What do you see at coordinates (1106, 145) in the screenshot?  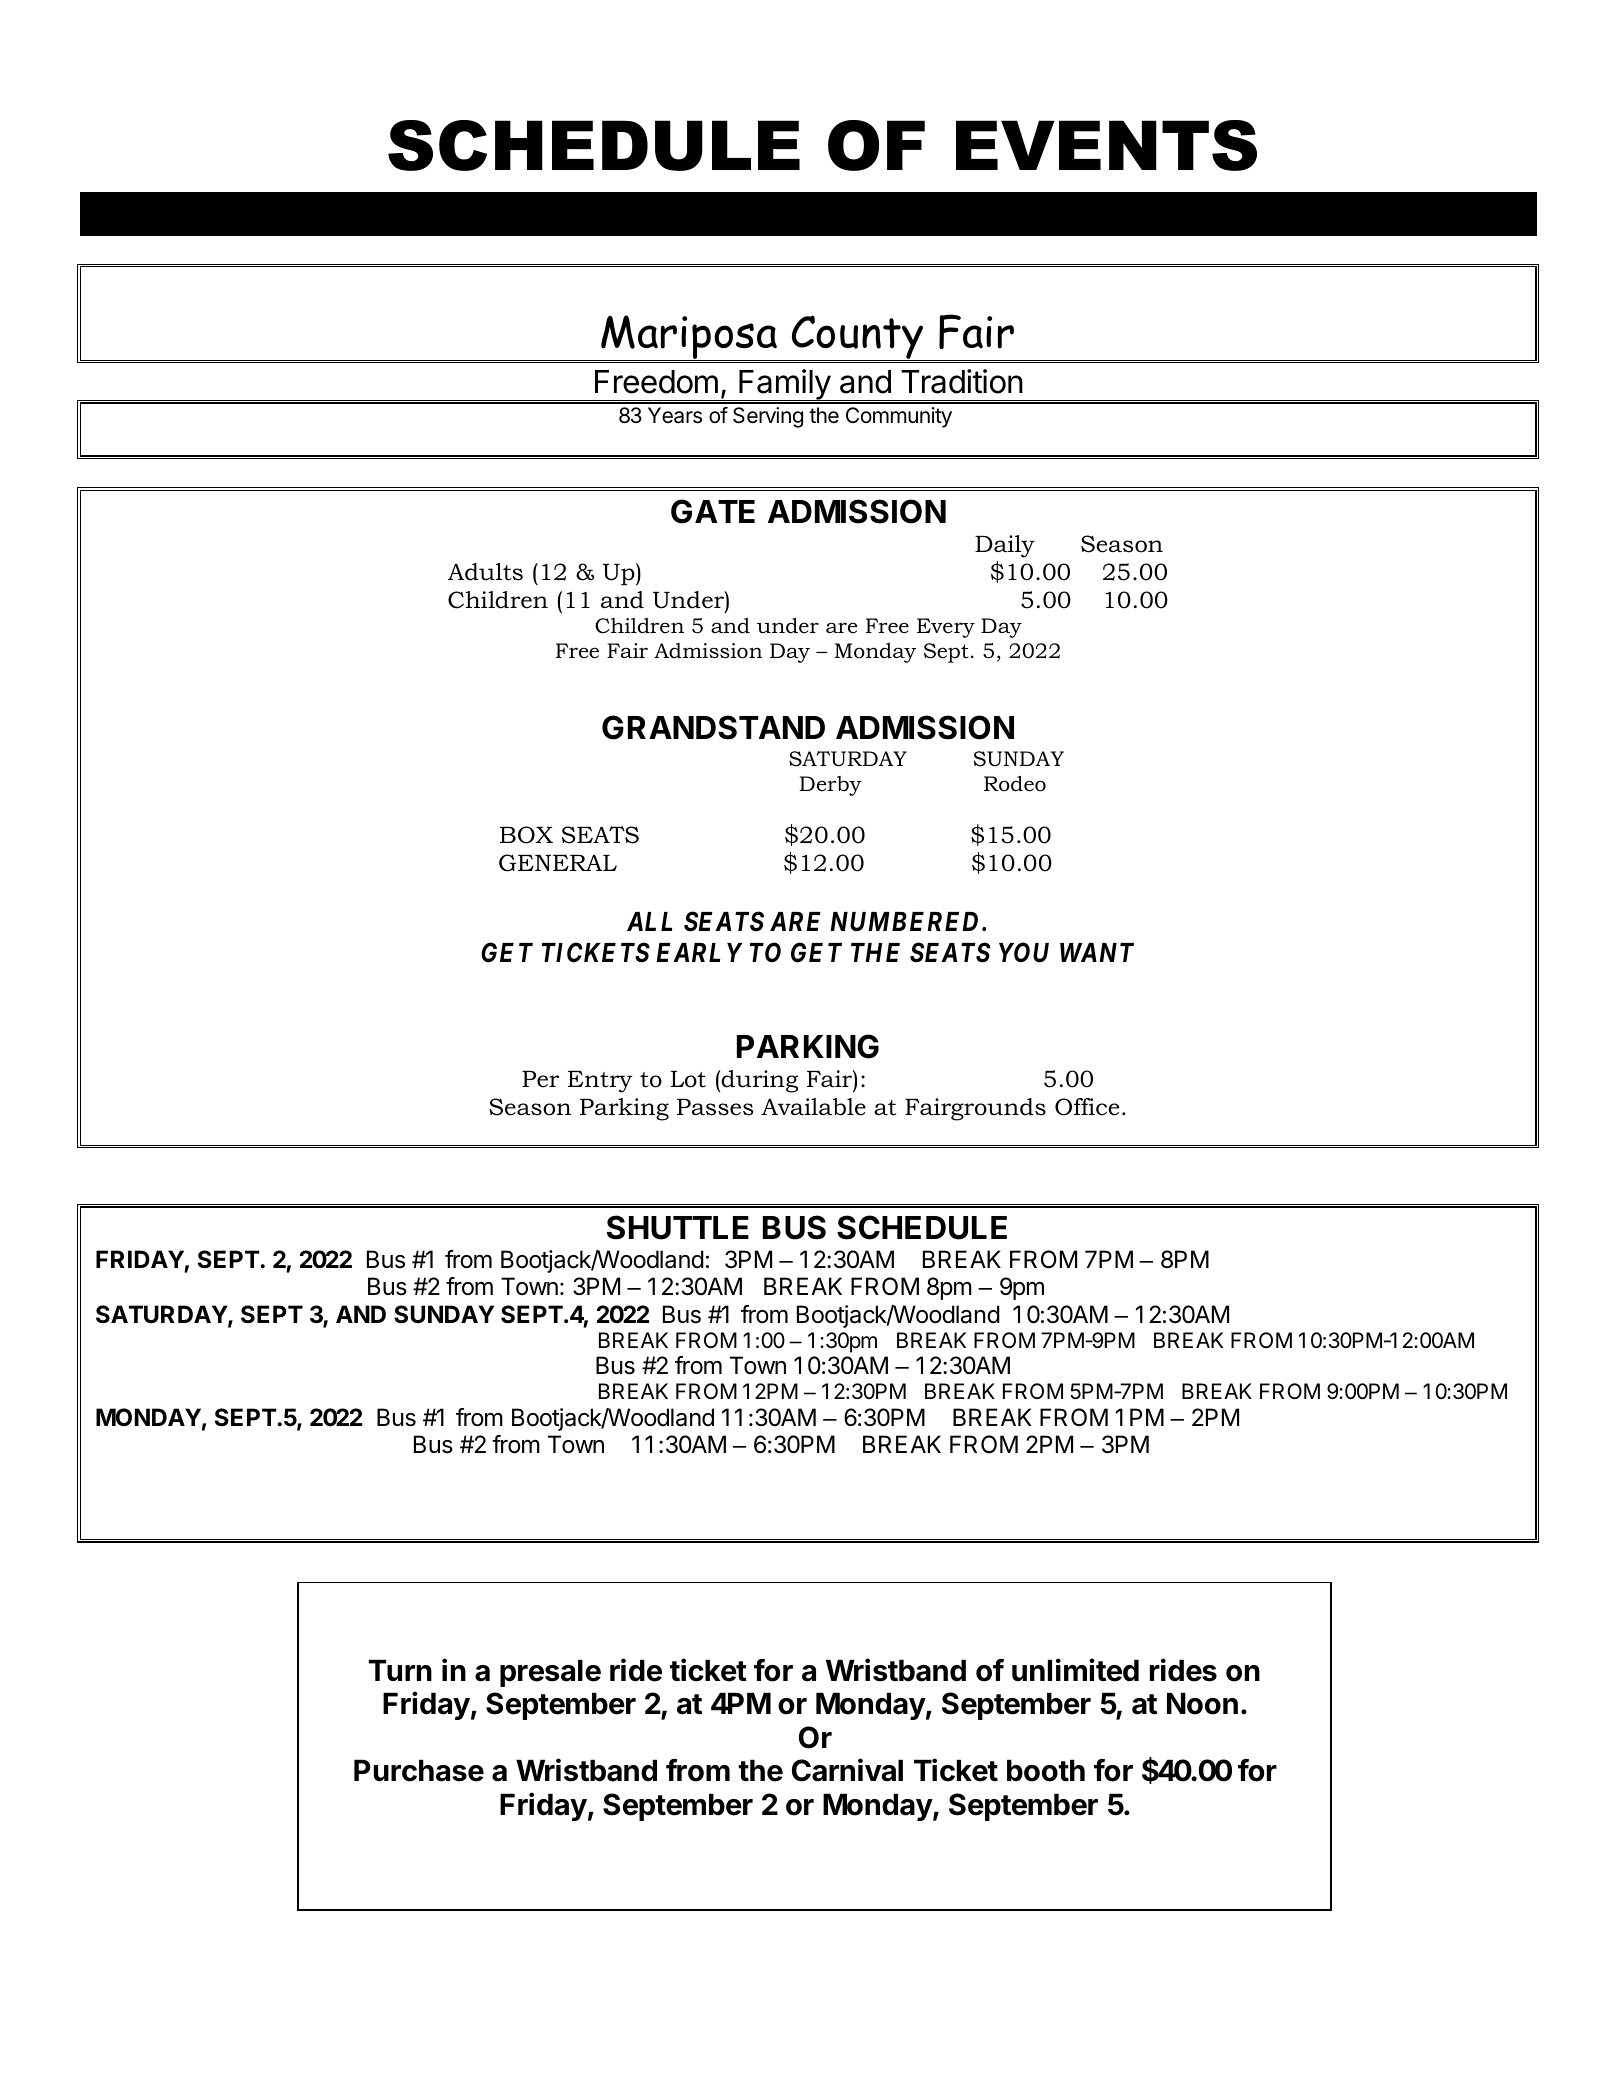 I see `EVENTS` at bounding box center [1106, 145].
